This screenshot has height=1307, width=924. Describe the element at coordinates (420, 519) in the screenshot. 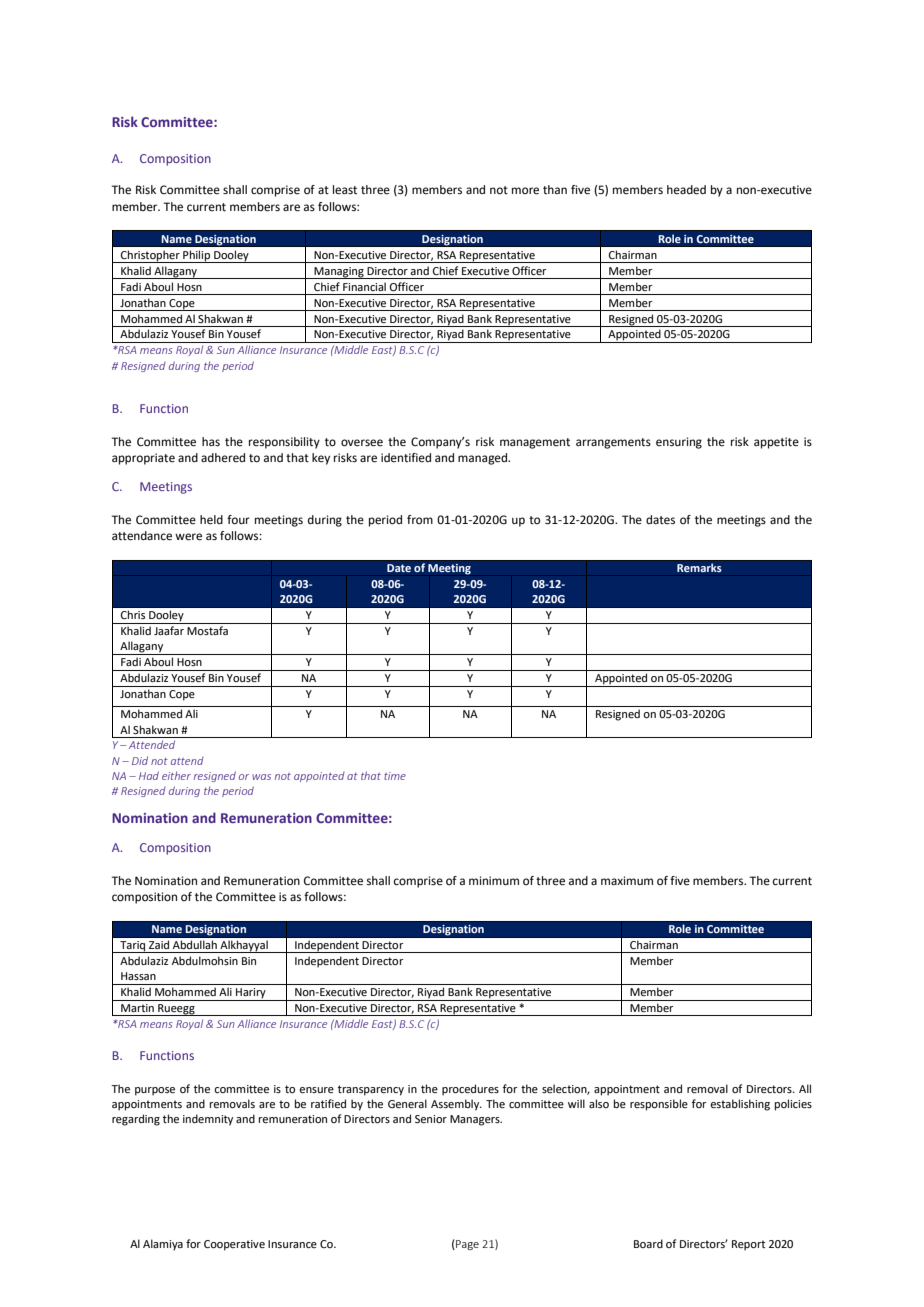

I see `from` at that location.
